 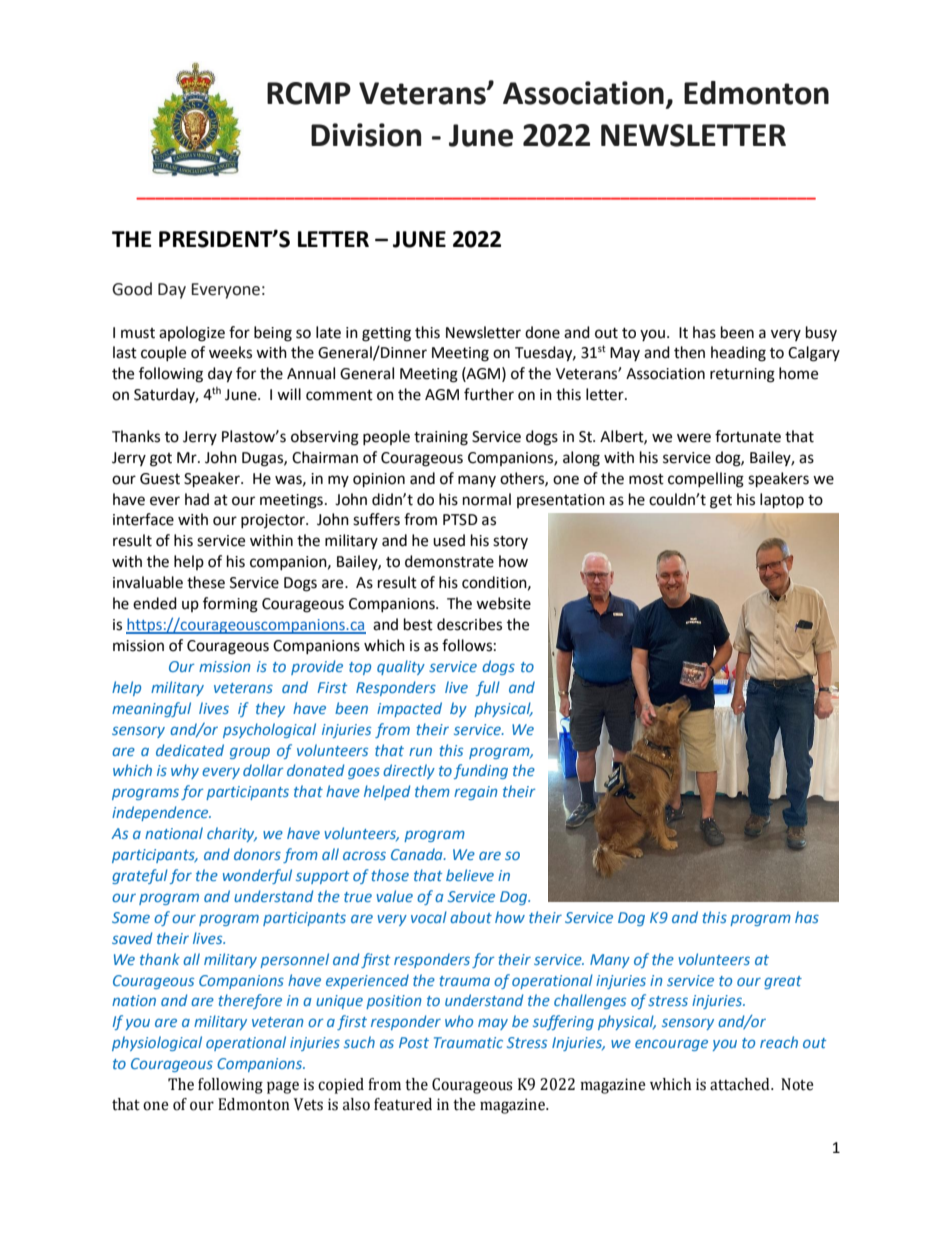 I want to click on further, so click(x=489, y=394).
